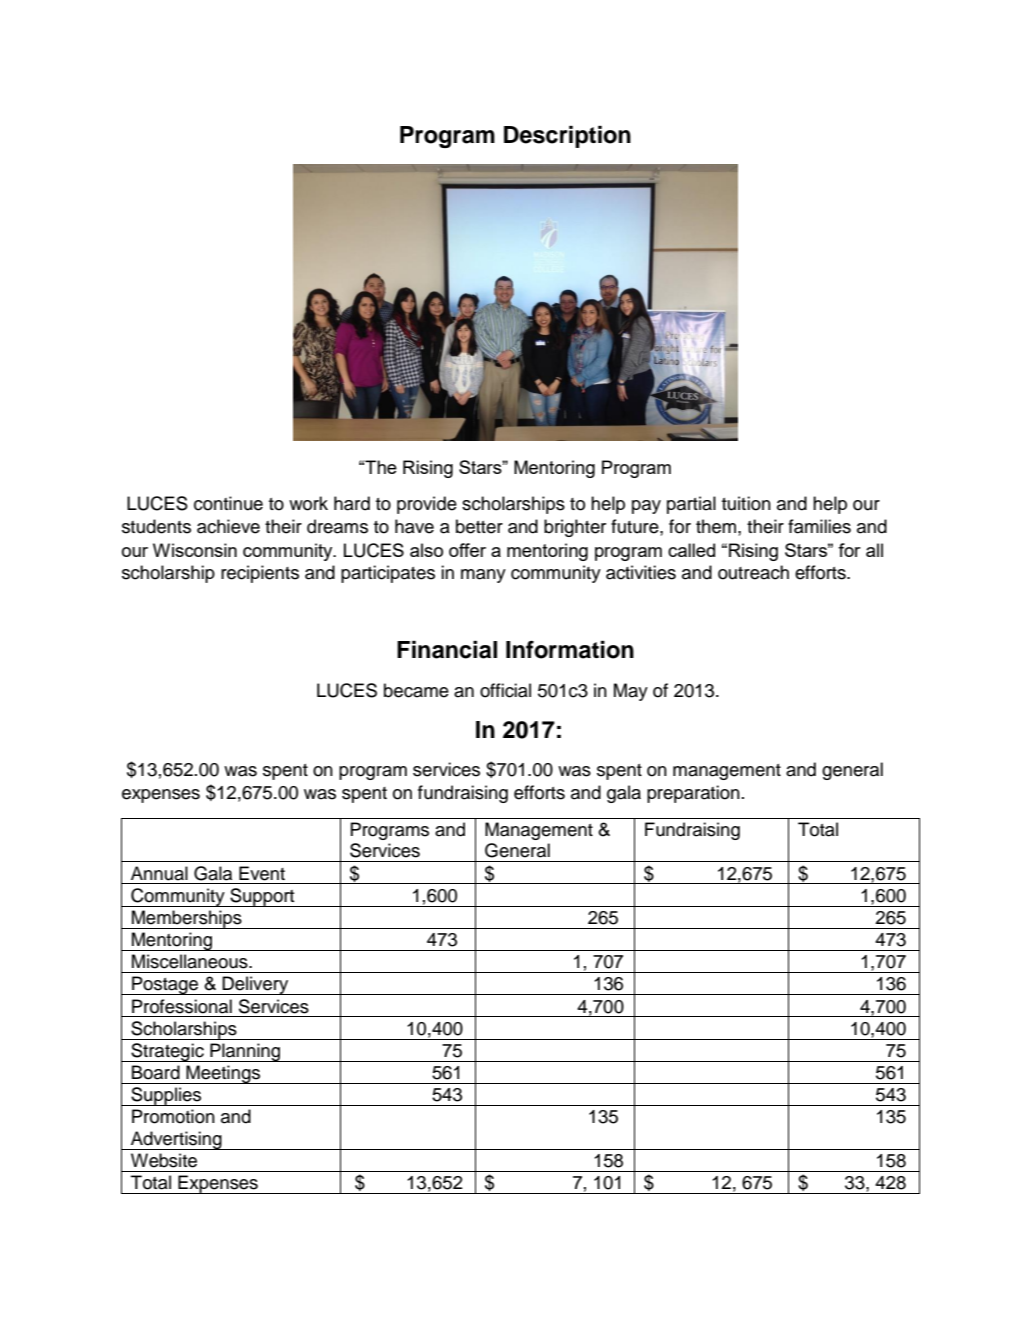  I want to click on Financial, so click(447, 650).
